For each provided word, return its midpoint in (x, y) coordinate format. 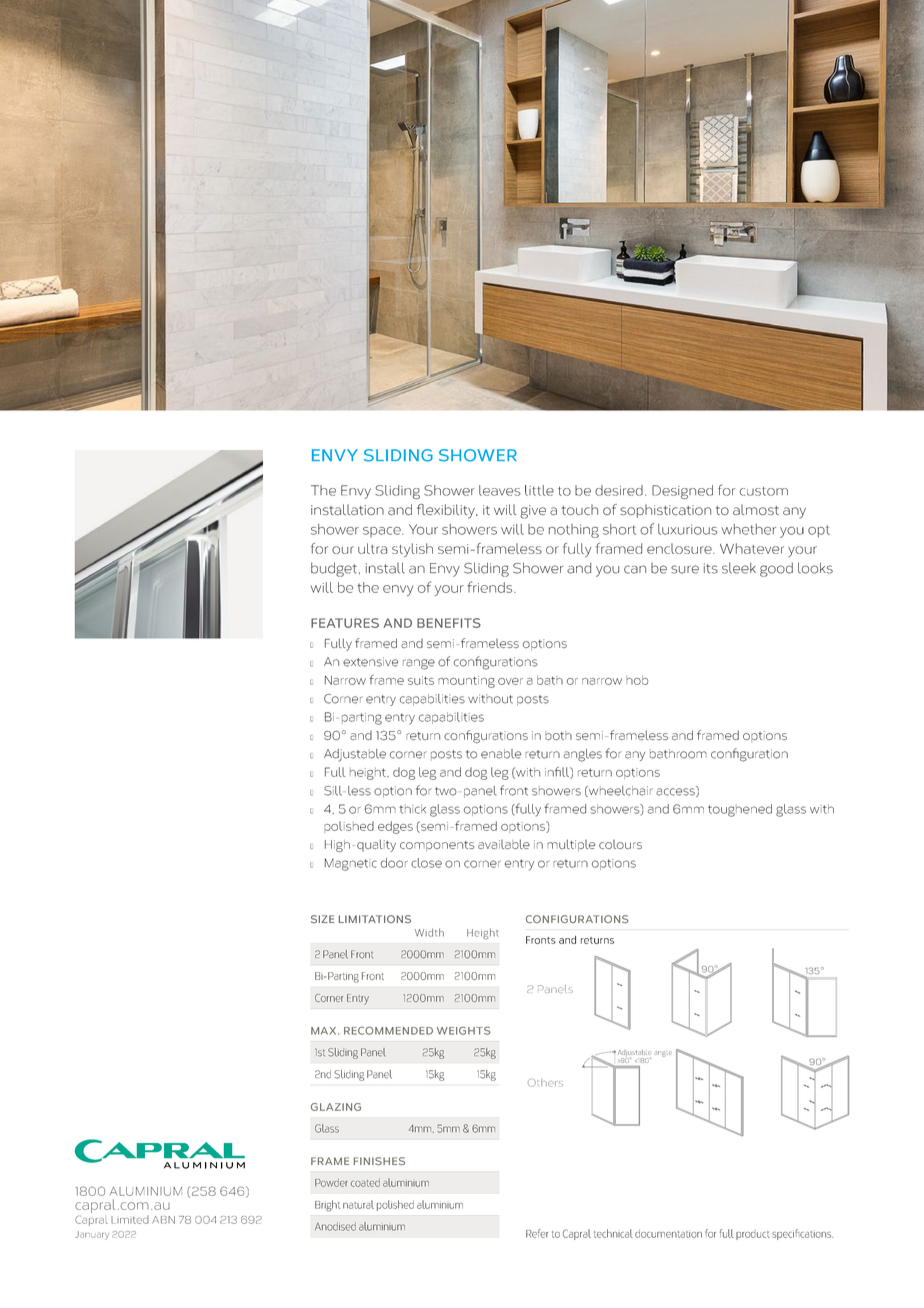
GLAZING (336, 1107)
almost (756, 509)
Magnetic (351, 864)
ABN (163, 1220)
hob (637, 680)
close (426, 863)
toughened (740, 810)
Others (545, 1083)
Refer (537, 1233)
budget (334, 569)
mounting (466, 682)
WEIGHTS (464, 1031)
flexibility (447, 511)
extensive (370, 662)
